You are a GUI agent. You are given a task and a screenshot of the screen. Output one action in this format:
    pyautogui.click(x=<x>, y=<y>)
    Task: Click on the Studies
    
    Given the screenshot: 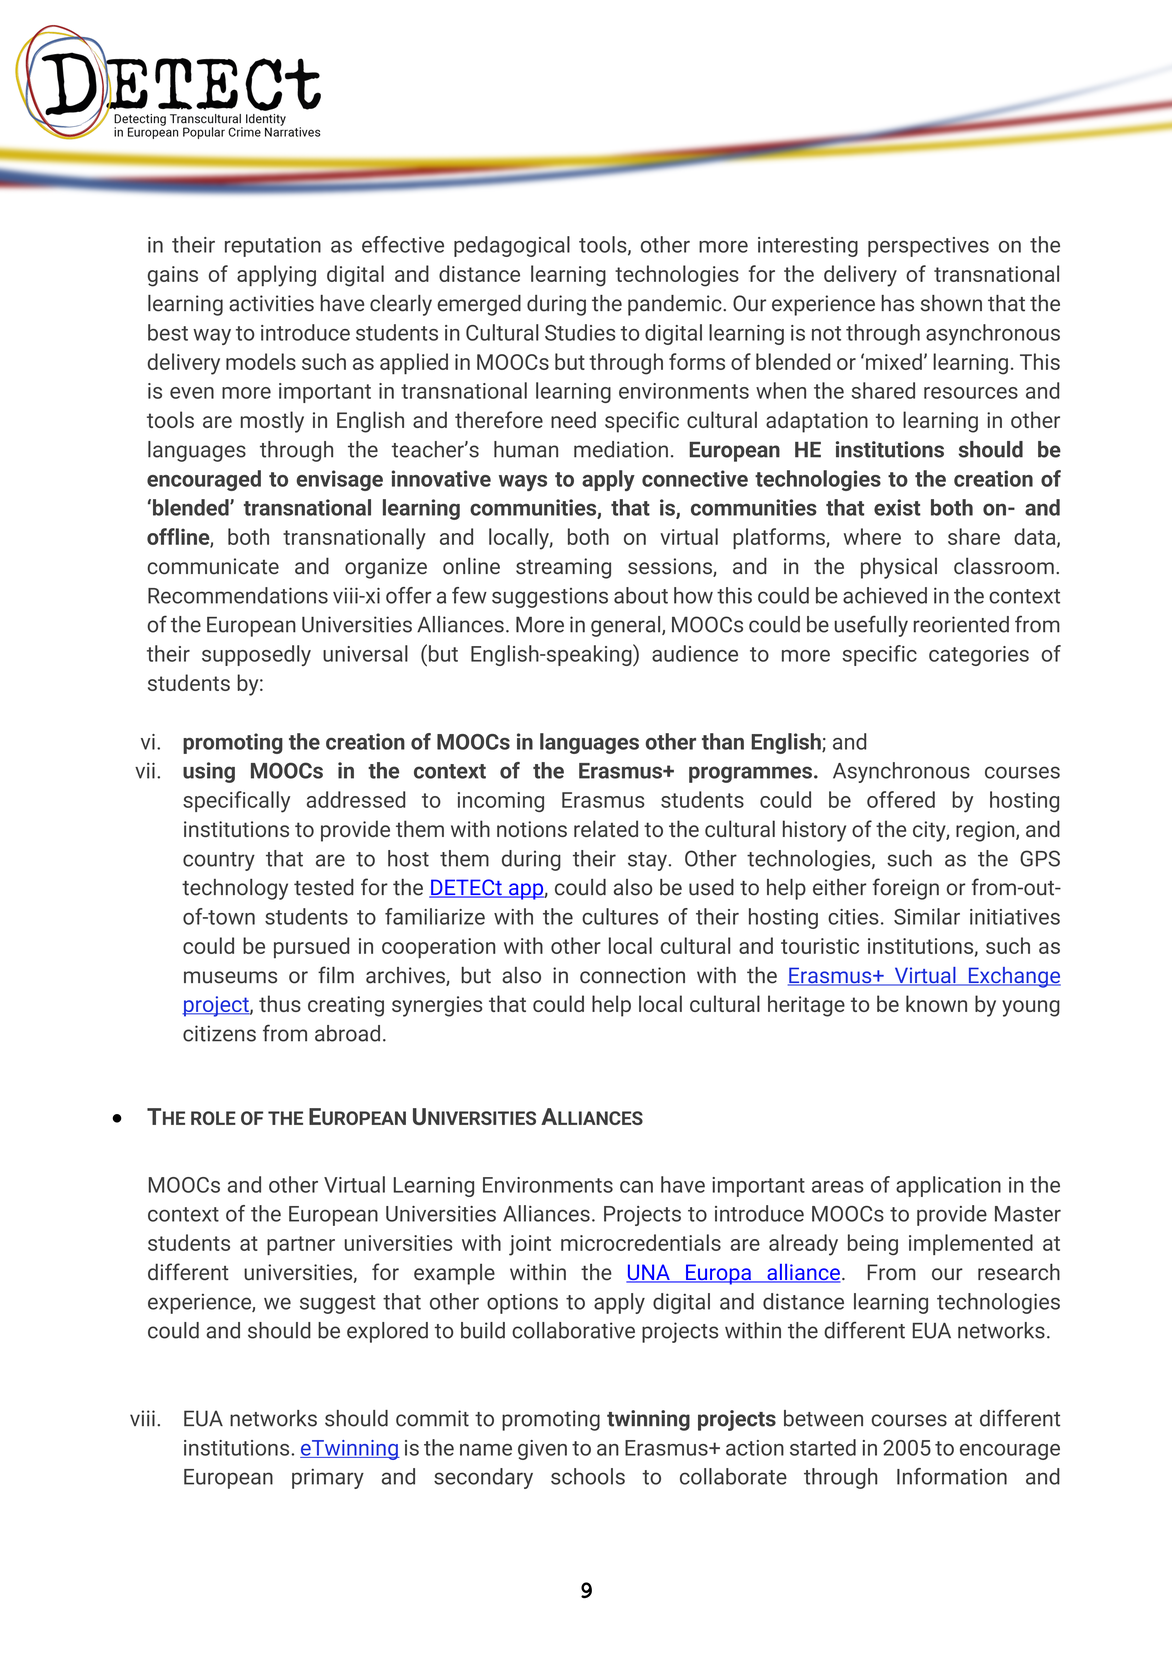 What is the action you would take?
    pyautogui.click(x=580, y=332)
